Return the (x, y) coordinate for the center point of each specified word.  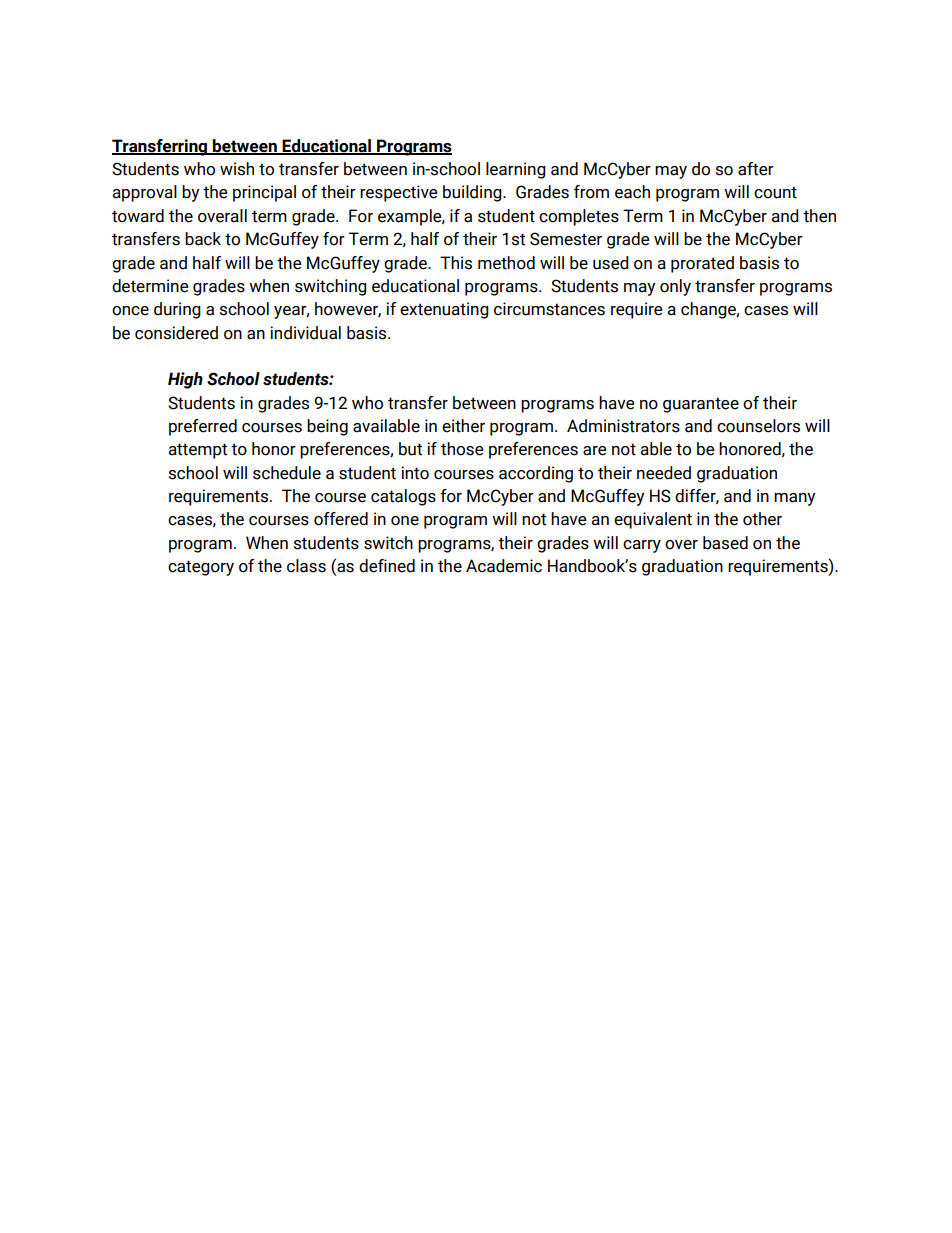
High (185, 380)
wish (237, 169)
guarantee (701, 405)
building (473, 193)
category (201, 568)
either (463, 426)
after (756, 169)
